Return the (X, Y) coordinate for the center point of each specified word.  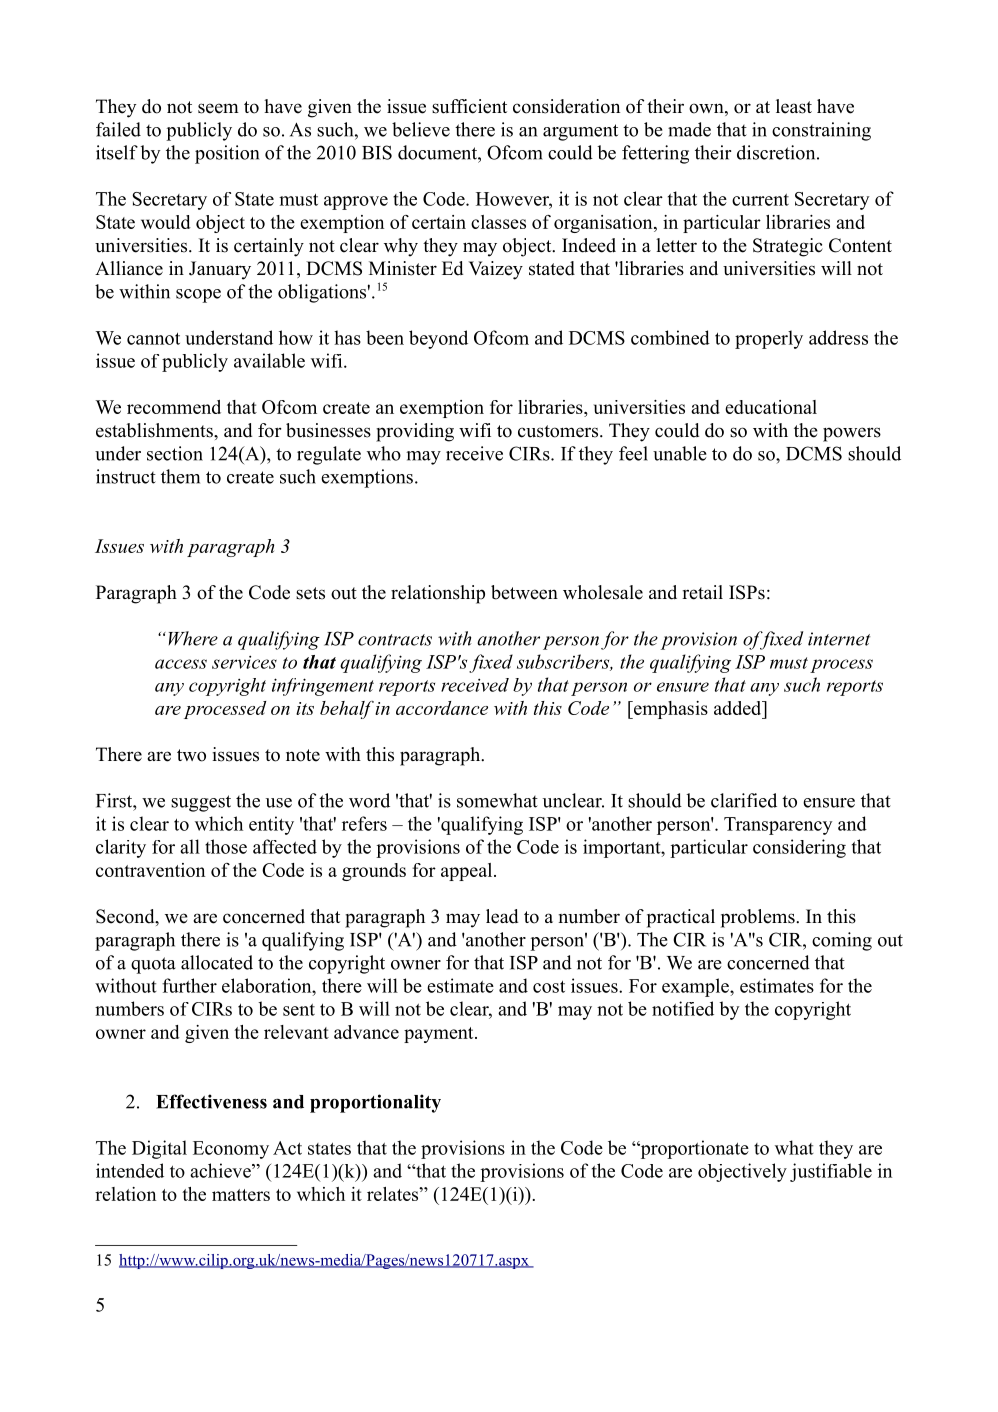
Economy (231, 1150)
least (794, 106)
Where (193, 638)
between (524, 592)
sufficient (469, 106)
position (227, 154)
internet (839, 639)
